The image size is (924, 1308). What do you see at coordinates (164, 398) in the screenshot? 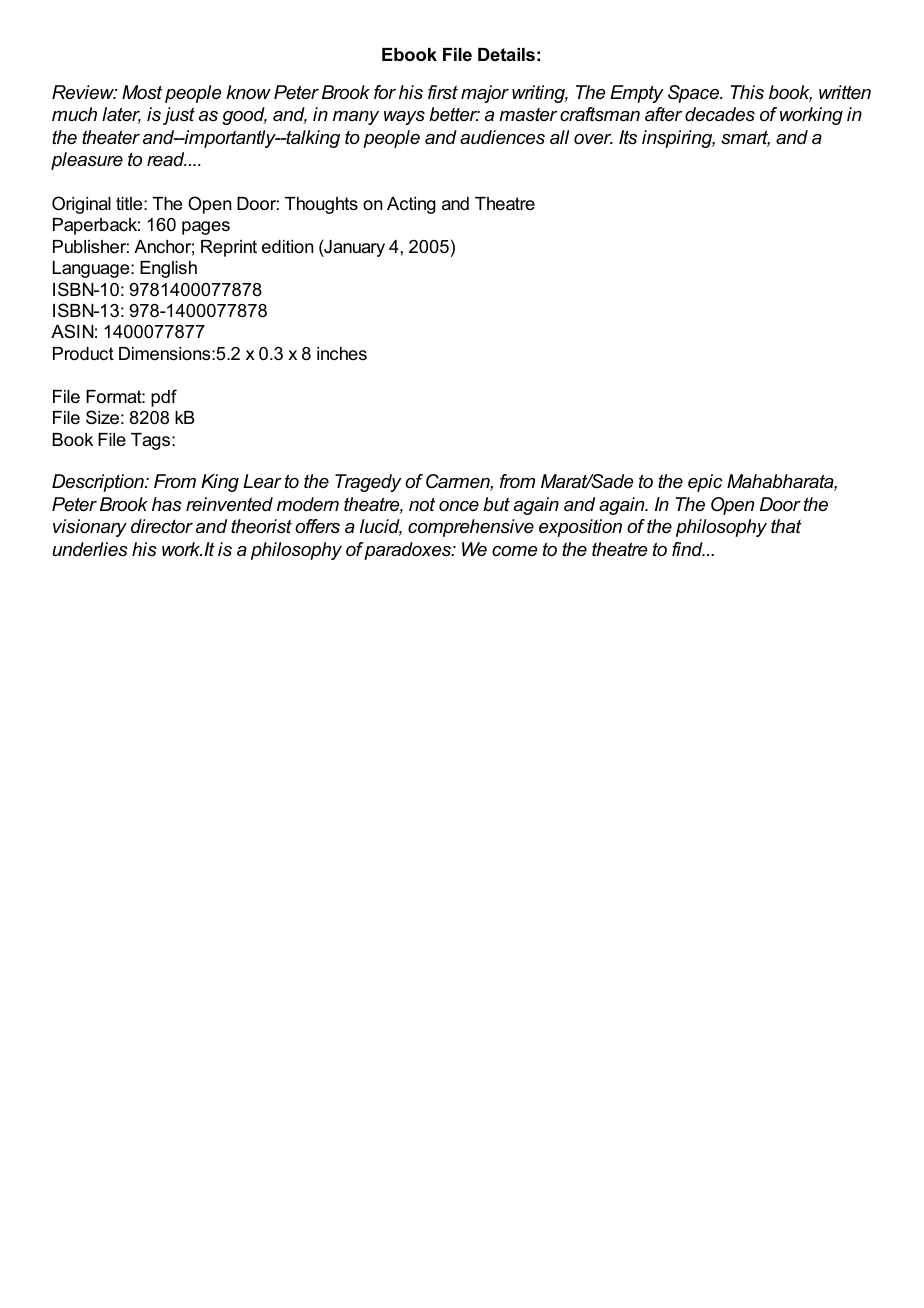
I see `pdf` at bounding box center [164, 398].
